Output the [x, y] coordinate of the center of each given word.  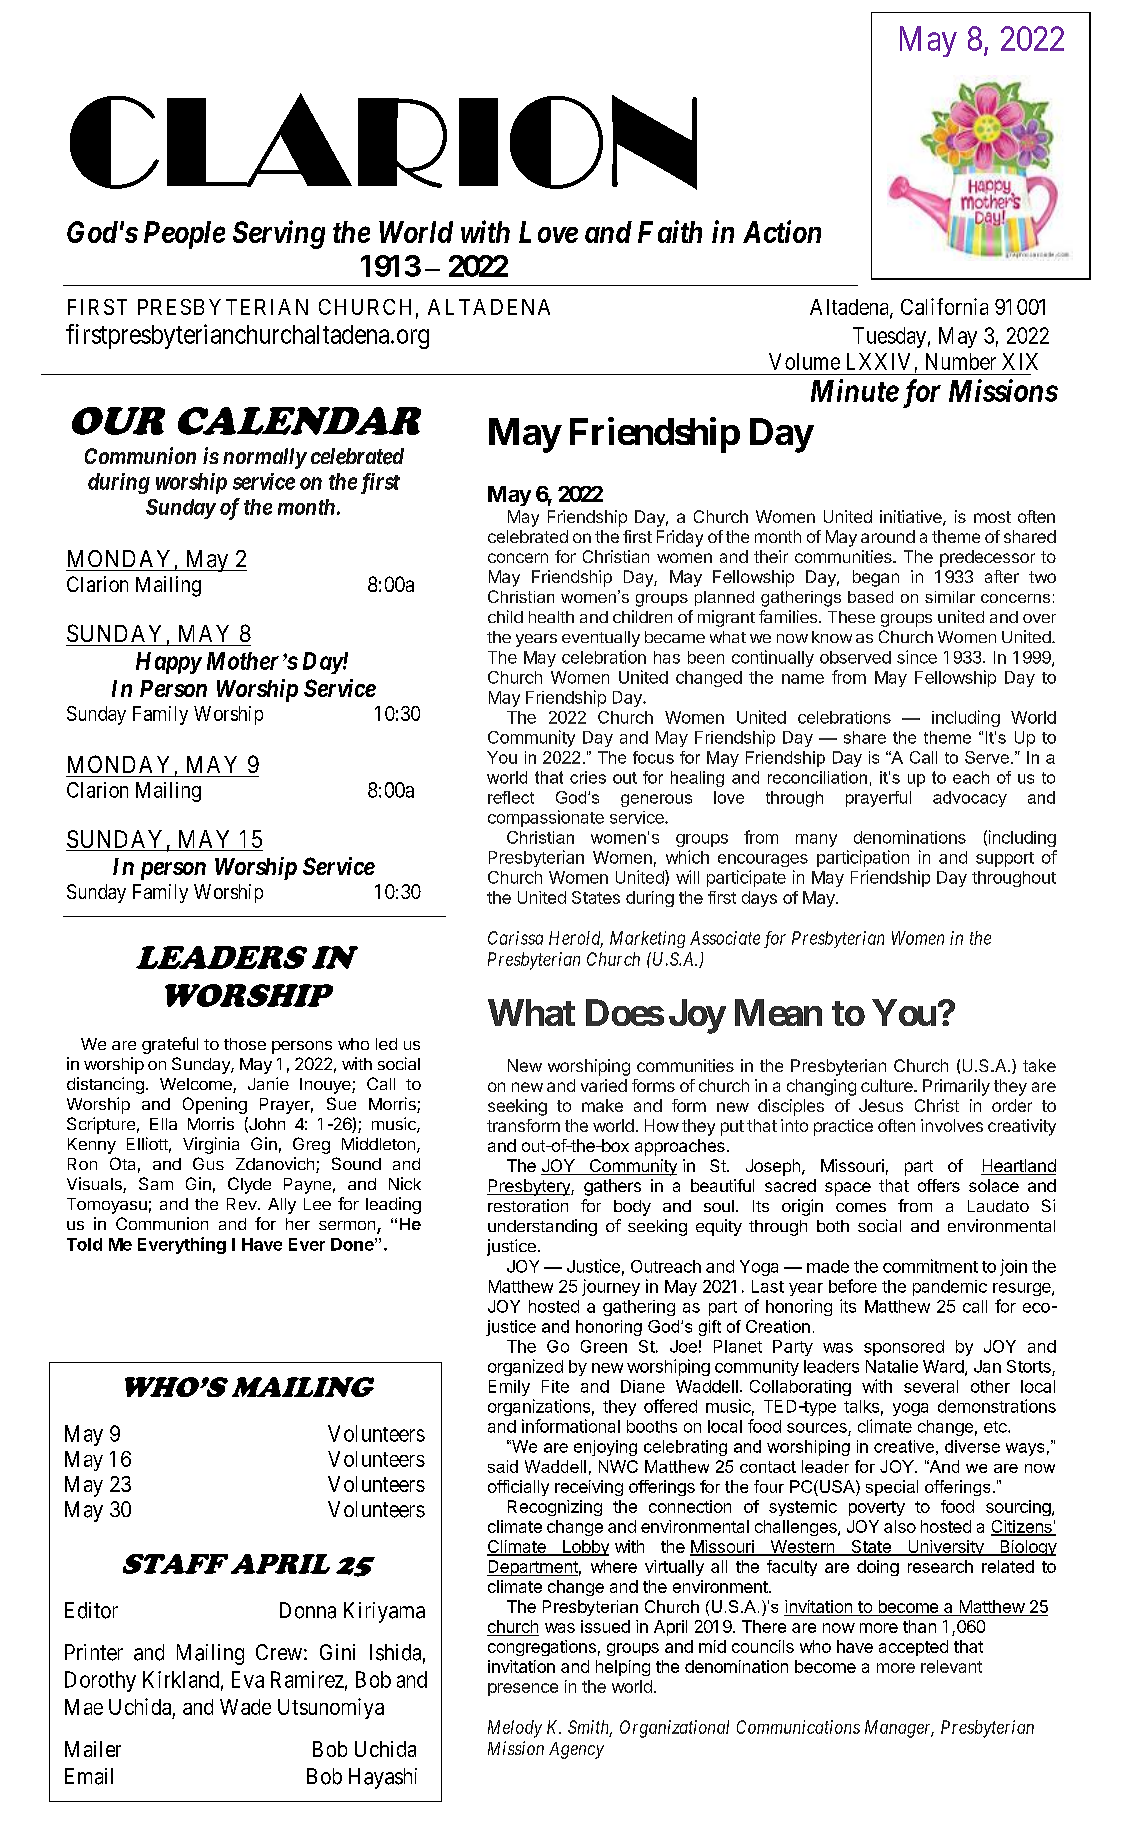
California [944, 306]
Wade [245, 1707]
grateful [170, 1045]
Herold [576, 939]
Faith [670, 231]
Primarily [956, 1087]
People [184, 235]
